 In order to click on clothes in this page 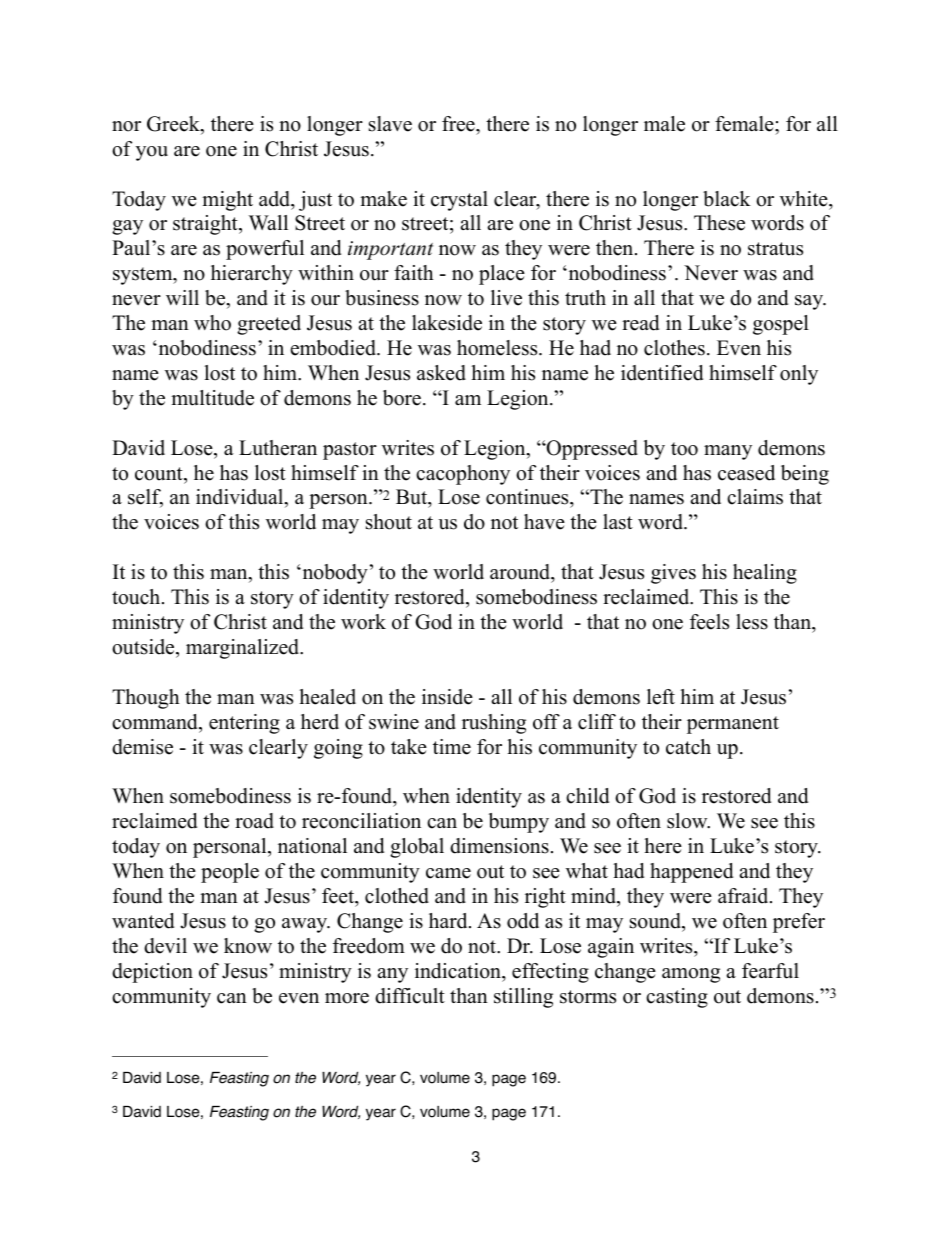, I will do `click(674, 348)`.
